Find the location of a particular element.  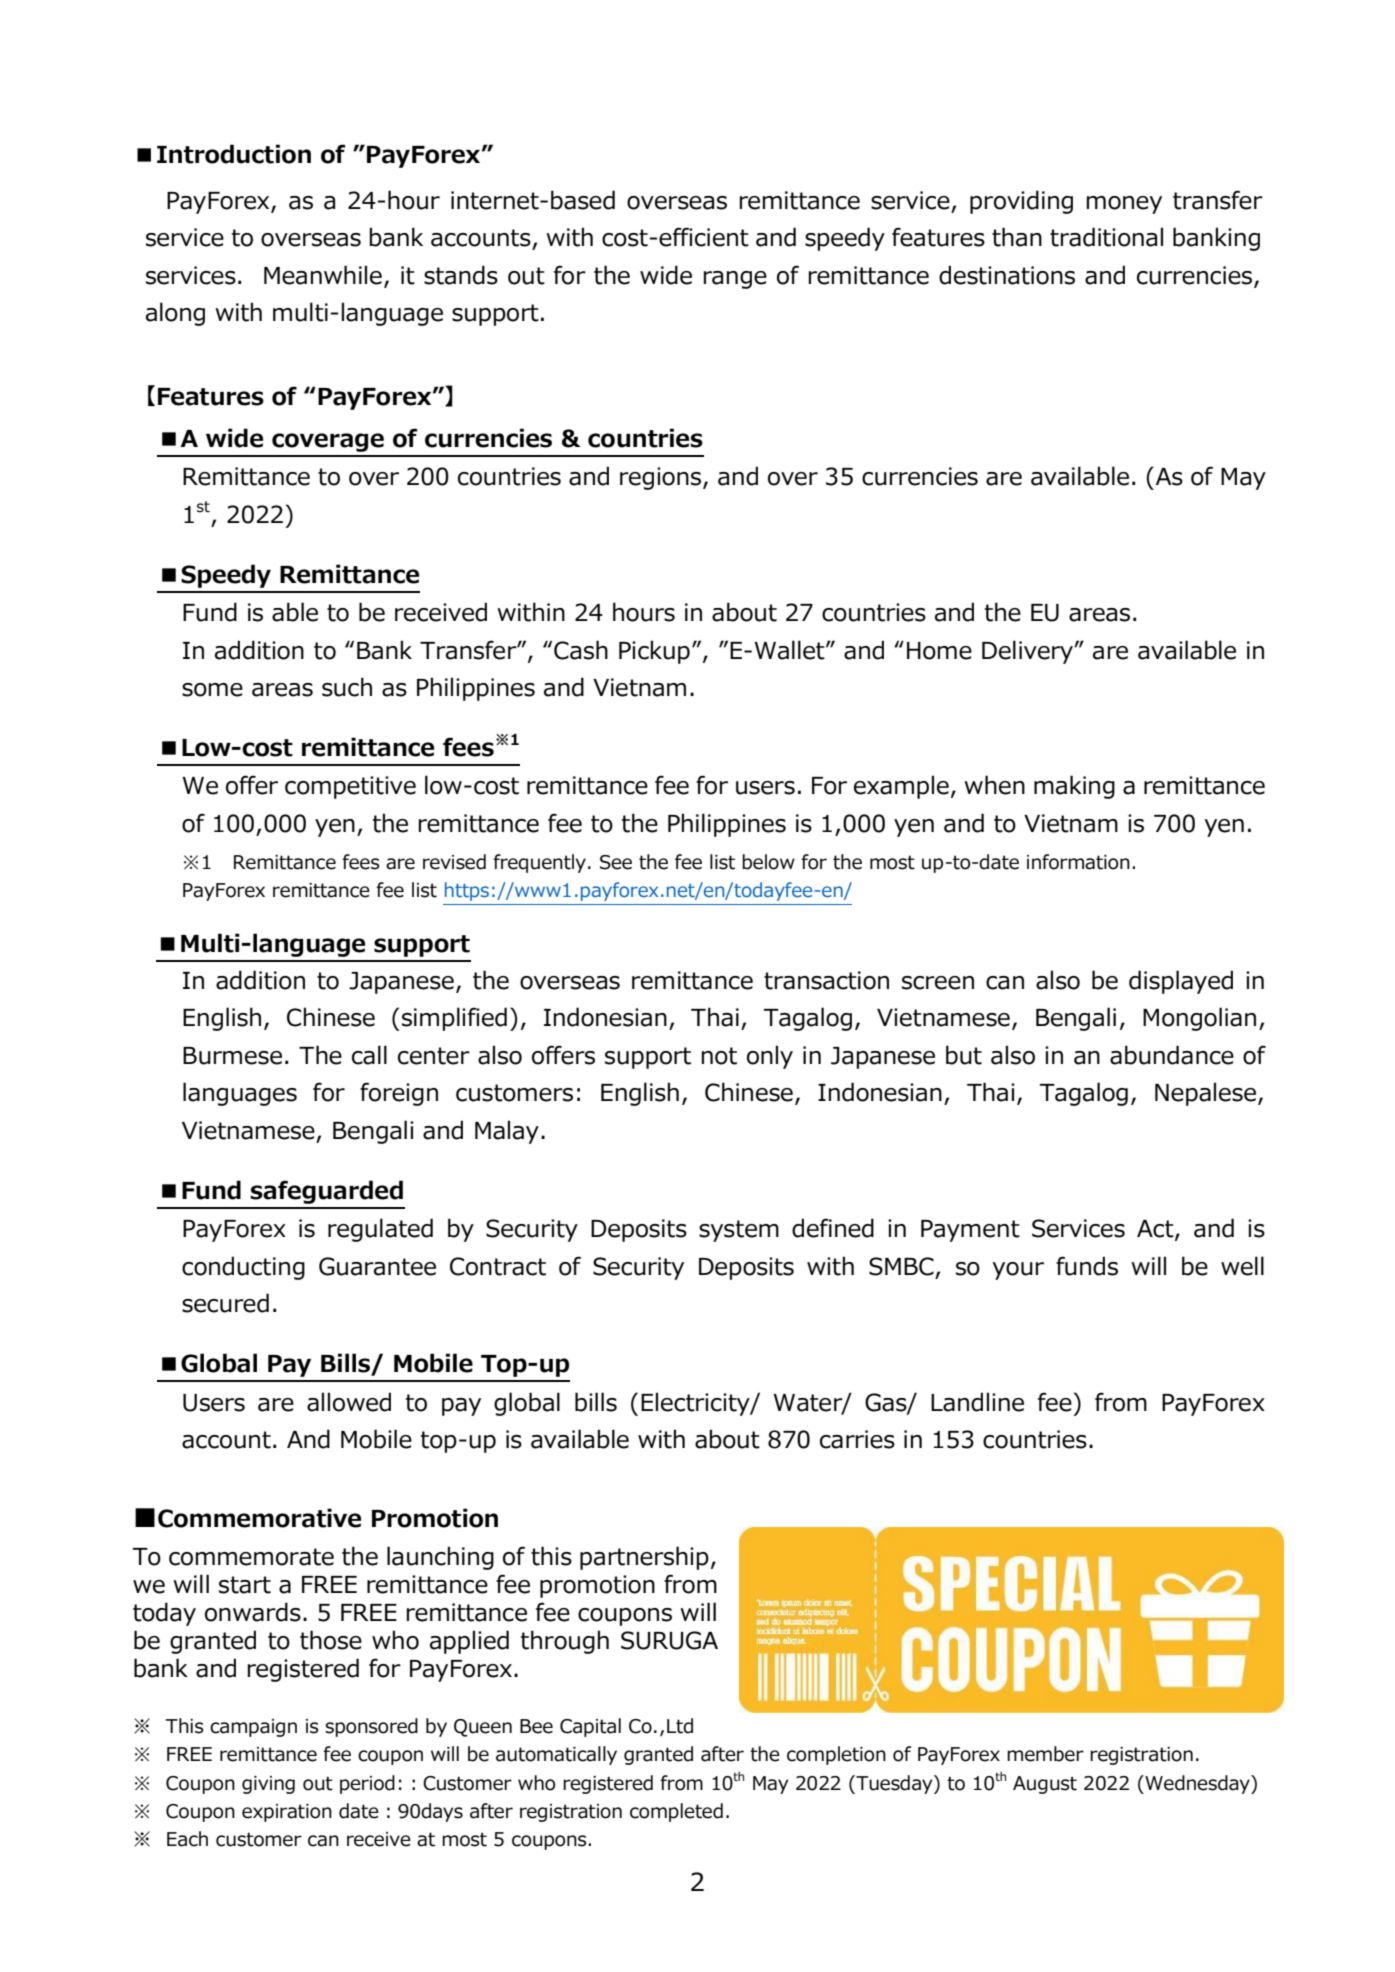

August is located at coordinates (1045, 1785).
